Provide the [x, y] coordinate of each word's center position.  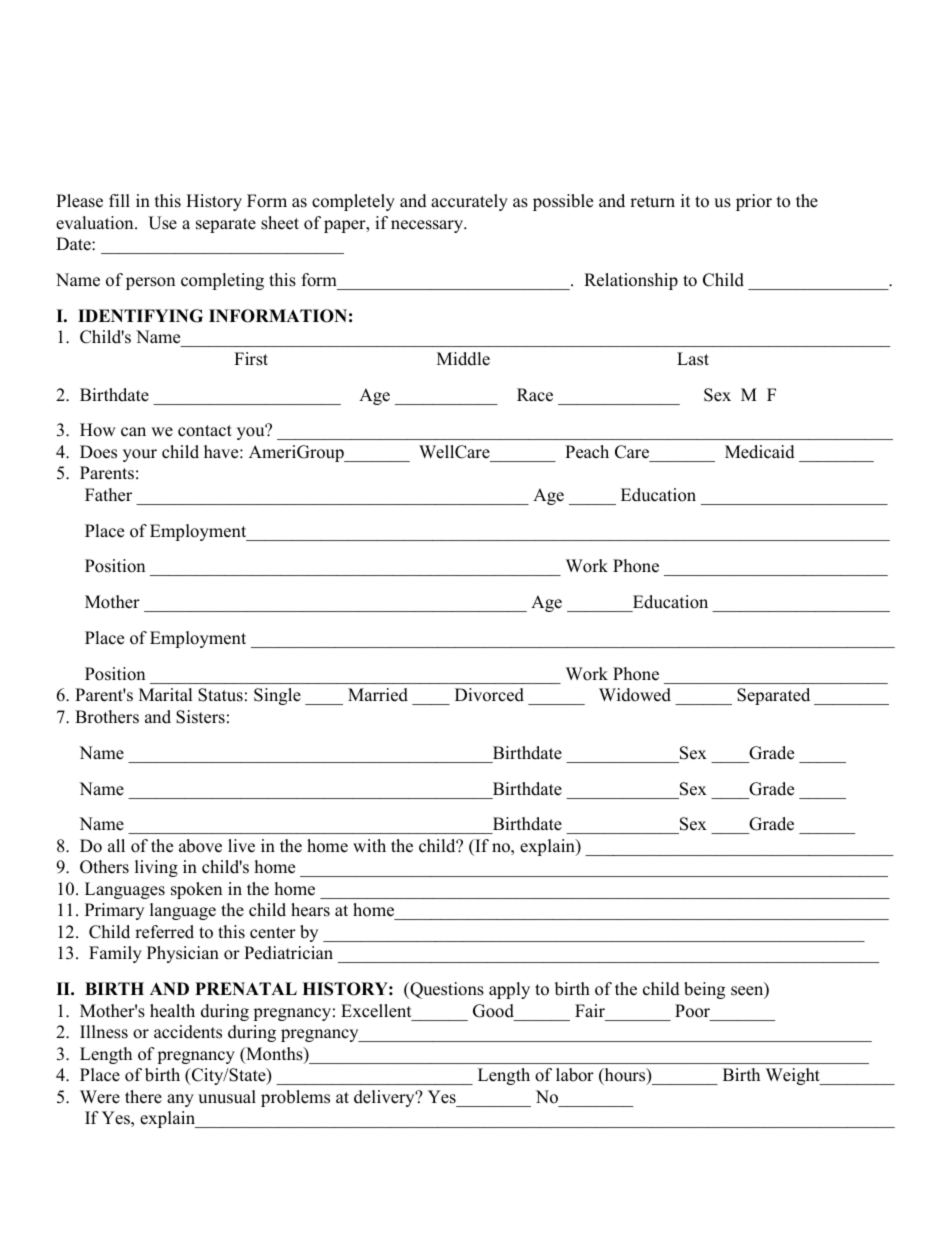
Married [378, 695]
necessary [428, 226]
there [143, 1097]
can [133, 432]
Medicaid [760, 452]
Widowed [635, 695]
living [156, 868]
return [652, 202]
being [704, 990]
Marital [166, 694]
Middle [463, 359]
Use [162, 223]
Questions [446, 990]
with [369, 845]
